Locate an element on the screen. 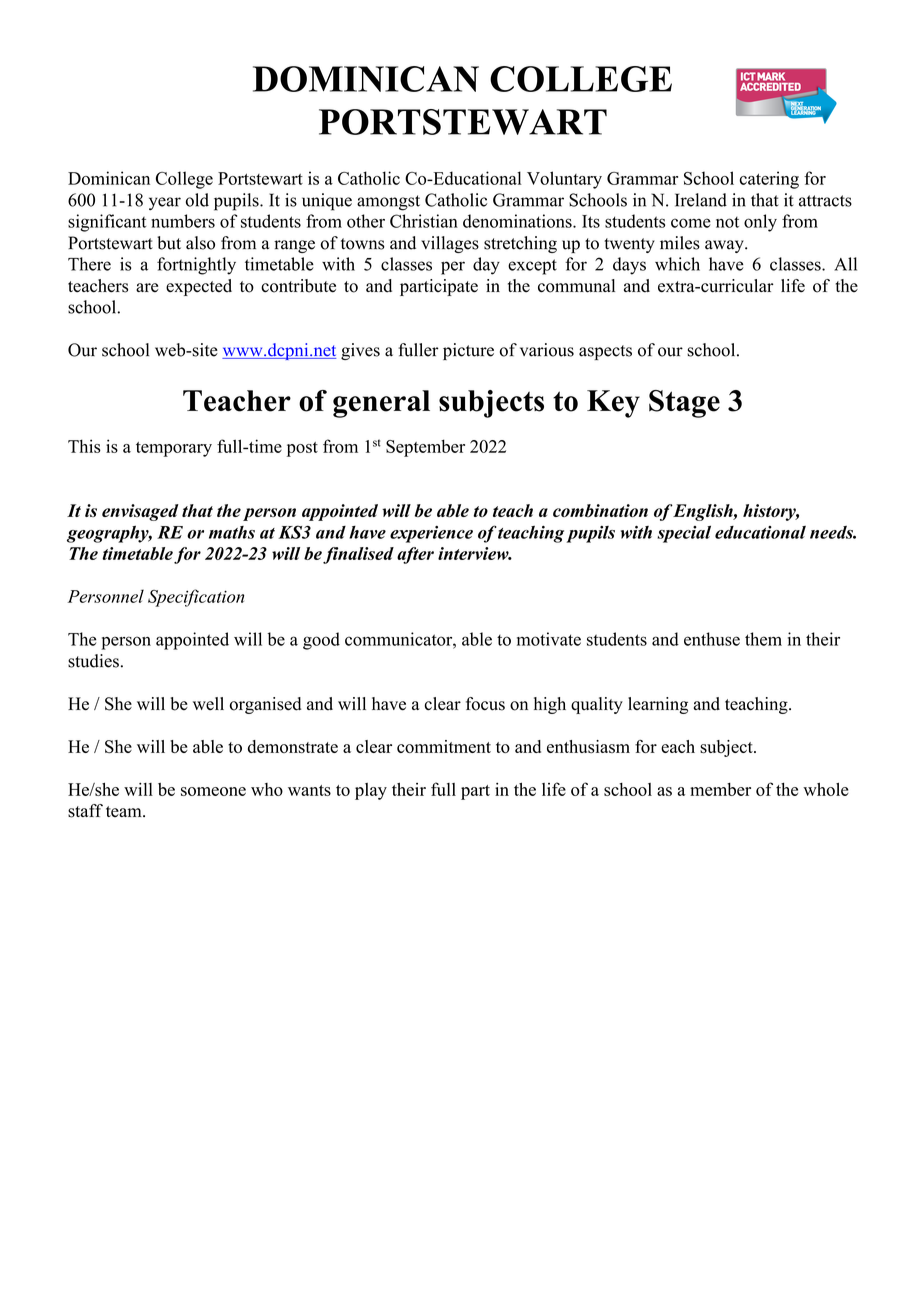  after is located at coordinates (415, 555).
